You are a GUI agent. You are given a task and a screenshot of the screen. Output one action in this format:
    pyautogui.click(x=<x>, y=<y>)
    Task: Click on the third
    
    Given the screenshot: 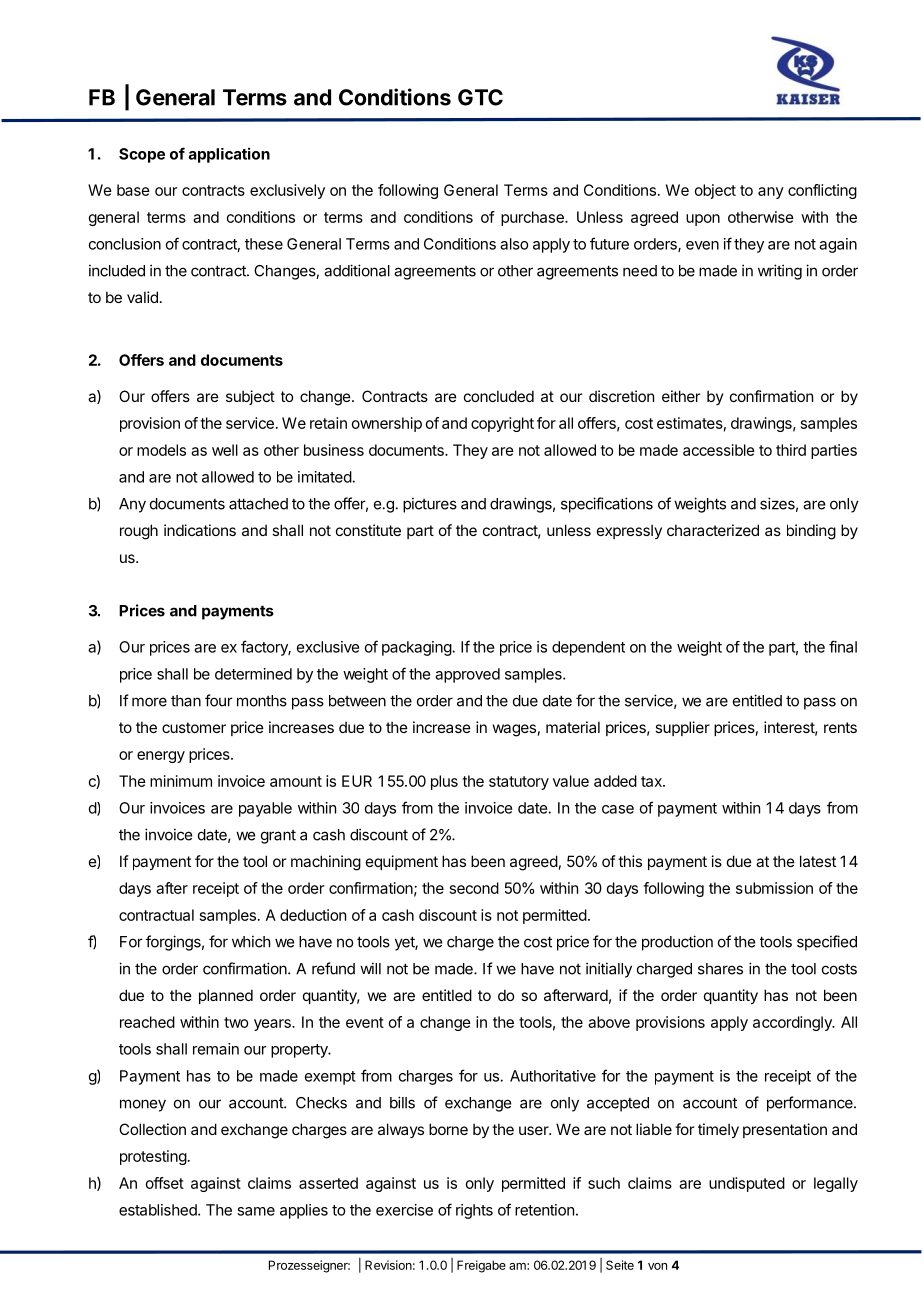 What is the action you would take?
    pyautogui.click(x=791, y=450)
